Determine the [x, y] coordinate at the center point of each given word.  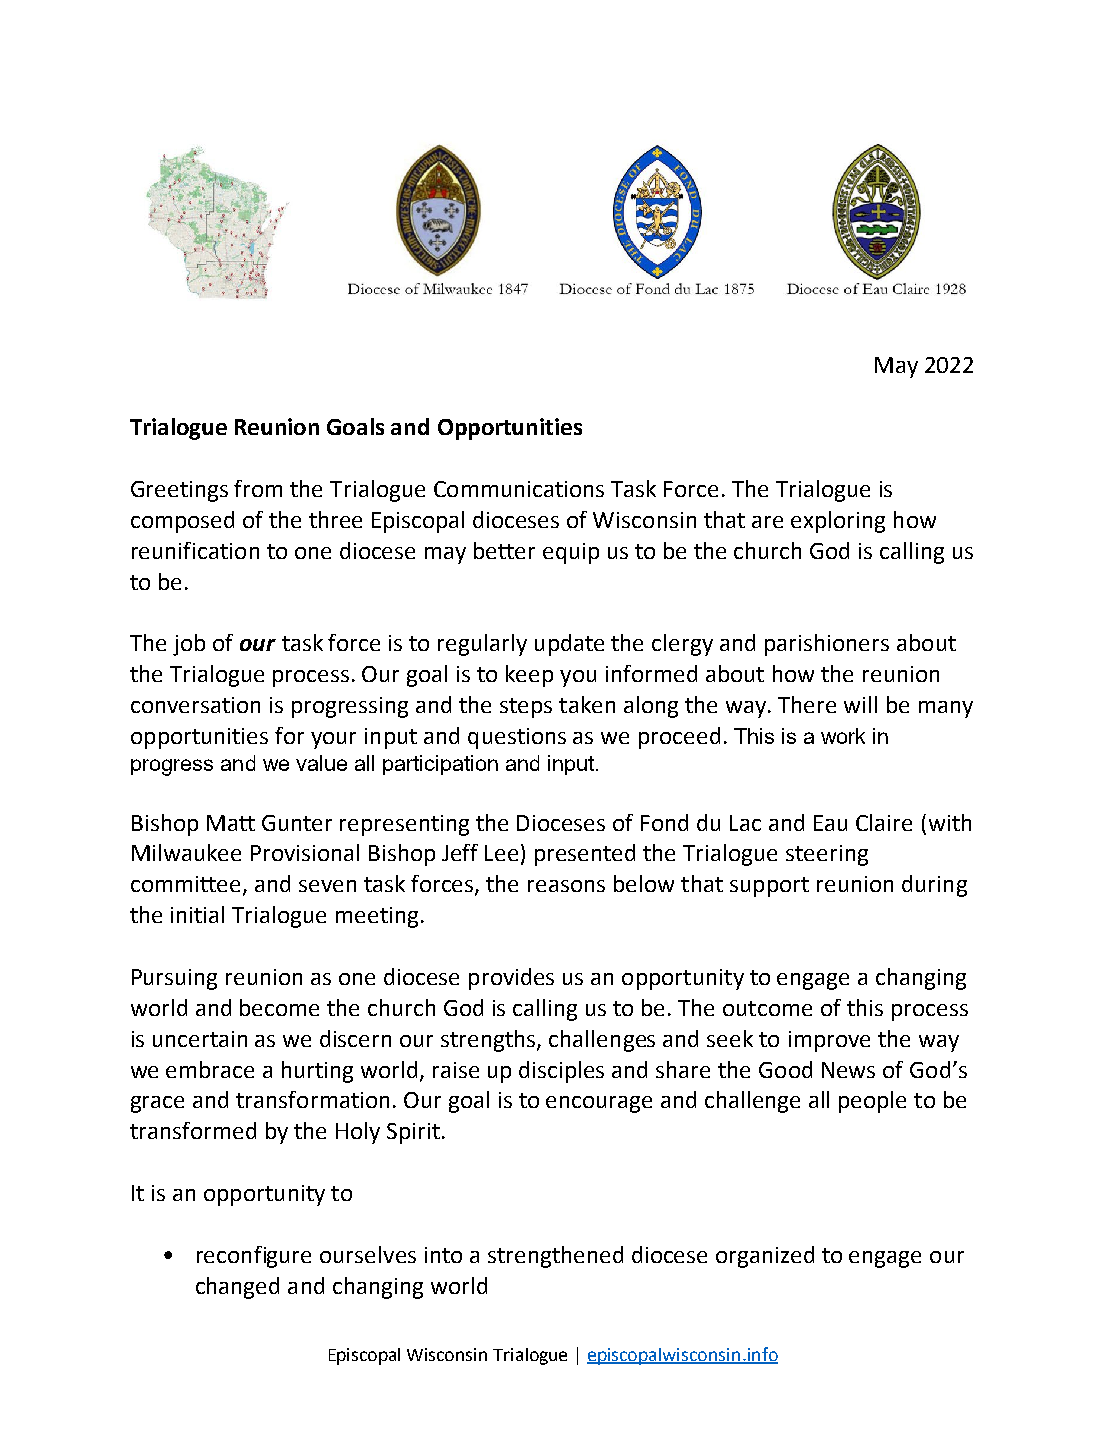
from [258, 488]
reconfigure [254, 1257]
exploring [838, 522]
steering [827, 855]
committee [187, 885]
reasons [566, 886]
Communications [519, 489]
